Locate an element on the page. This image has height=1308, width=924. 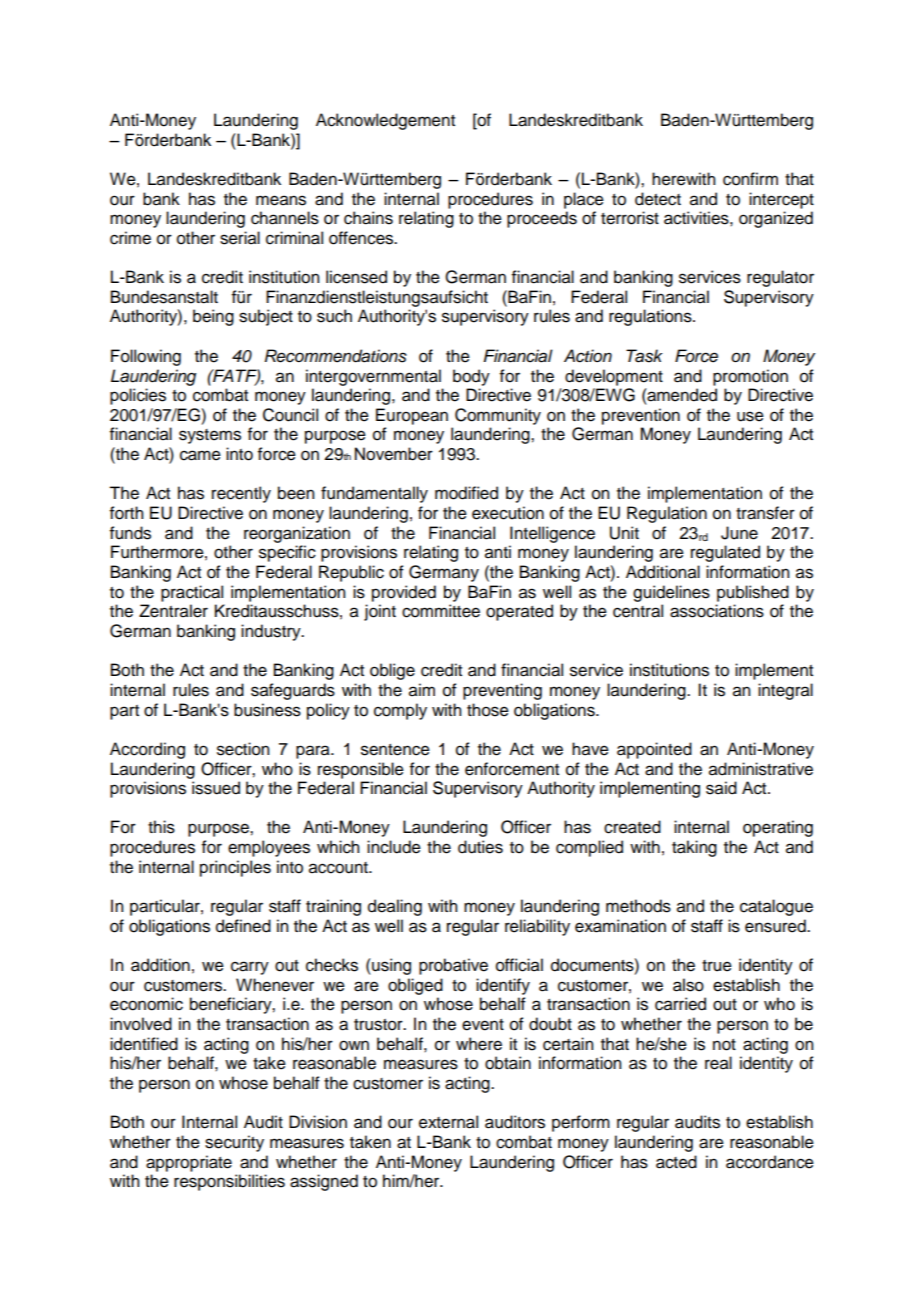
committee is located at coordinates (441, 611).
